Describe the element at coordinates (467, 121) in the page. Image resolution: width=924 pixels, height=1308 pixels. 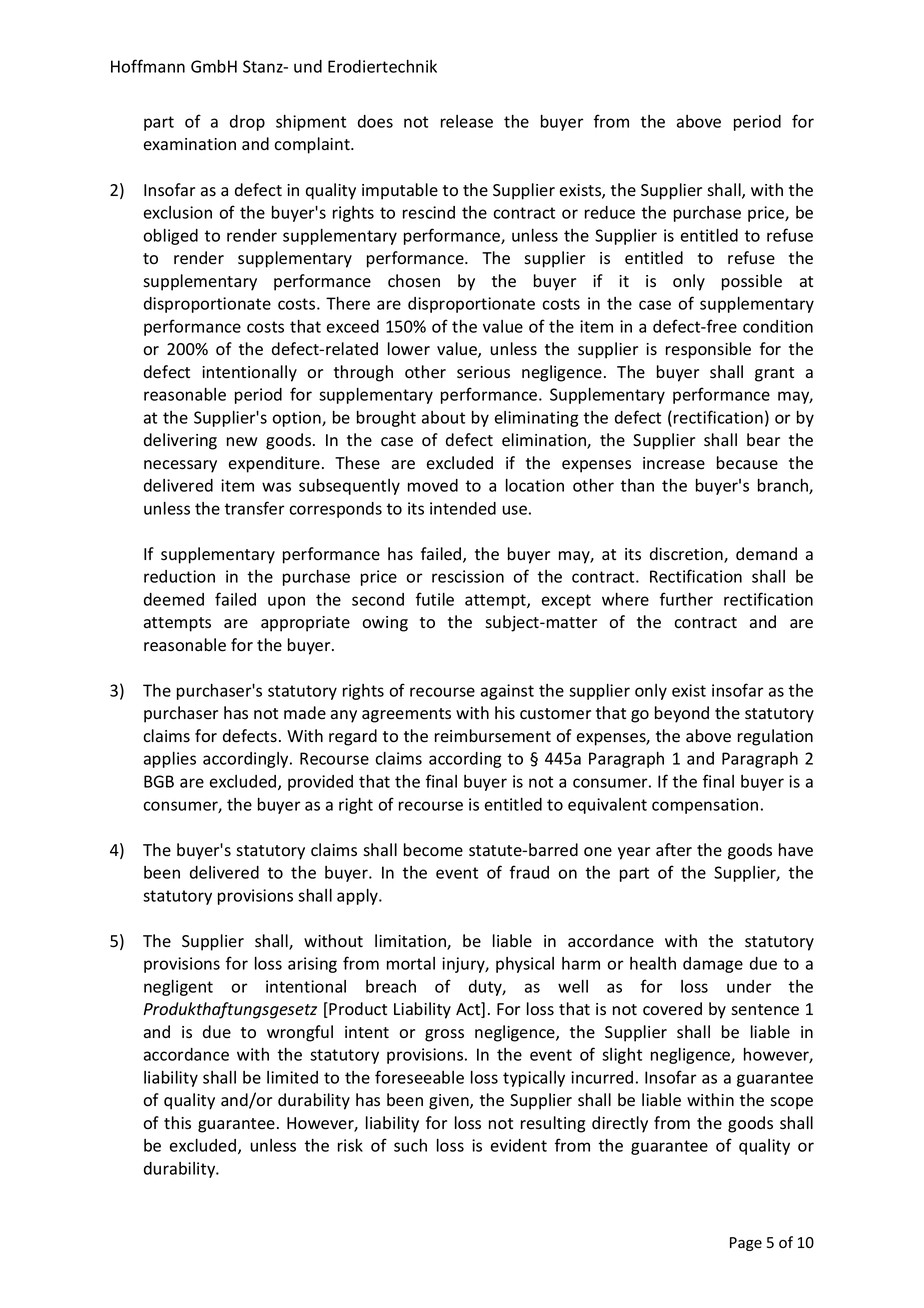
I see `release` at that location.
